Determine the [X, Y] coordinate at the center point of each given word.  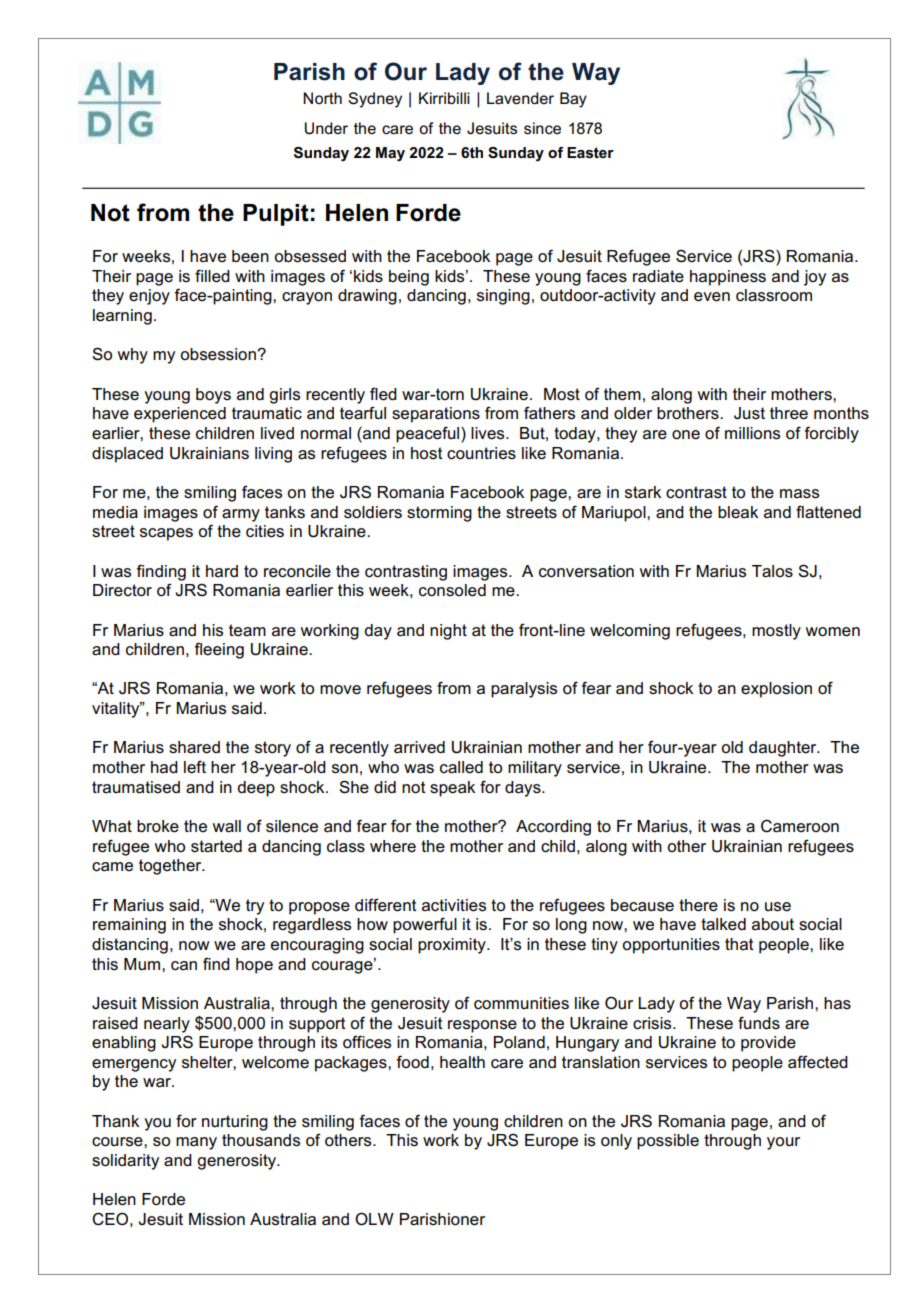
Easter [590, 152]
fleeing [219, 650]
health [462, 1062]
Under [326, 128]
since [542, 128]
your [783, 1143]
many [196, 1143]
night [448, 632]
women [832, 632]
